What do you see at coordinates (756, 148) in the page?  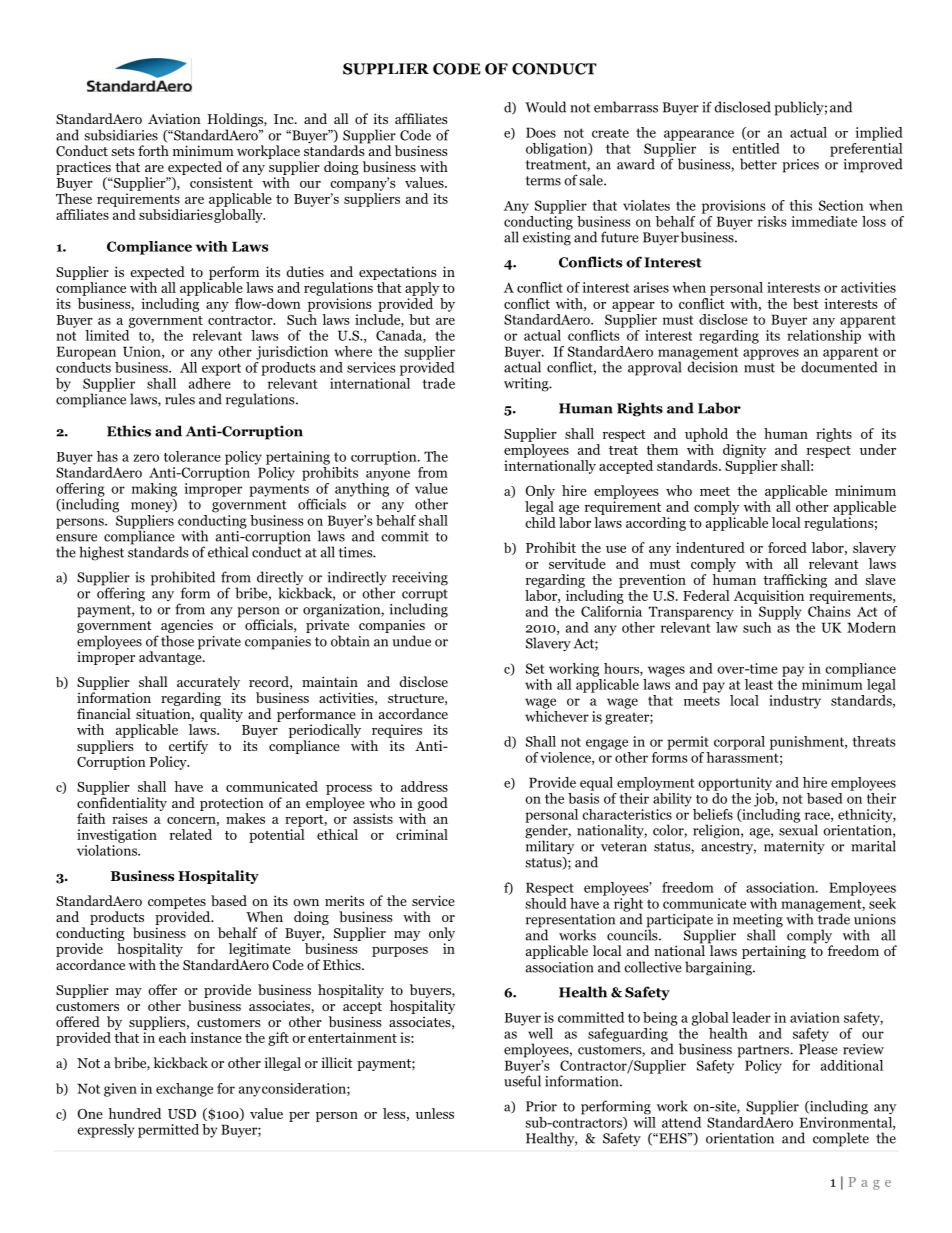 I see `entitled` at bounding box center [756, 148].
